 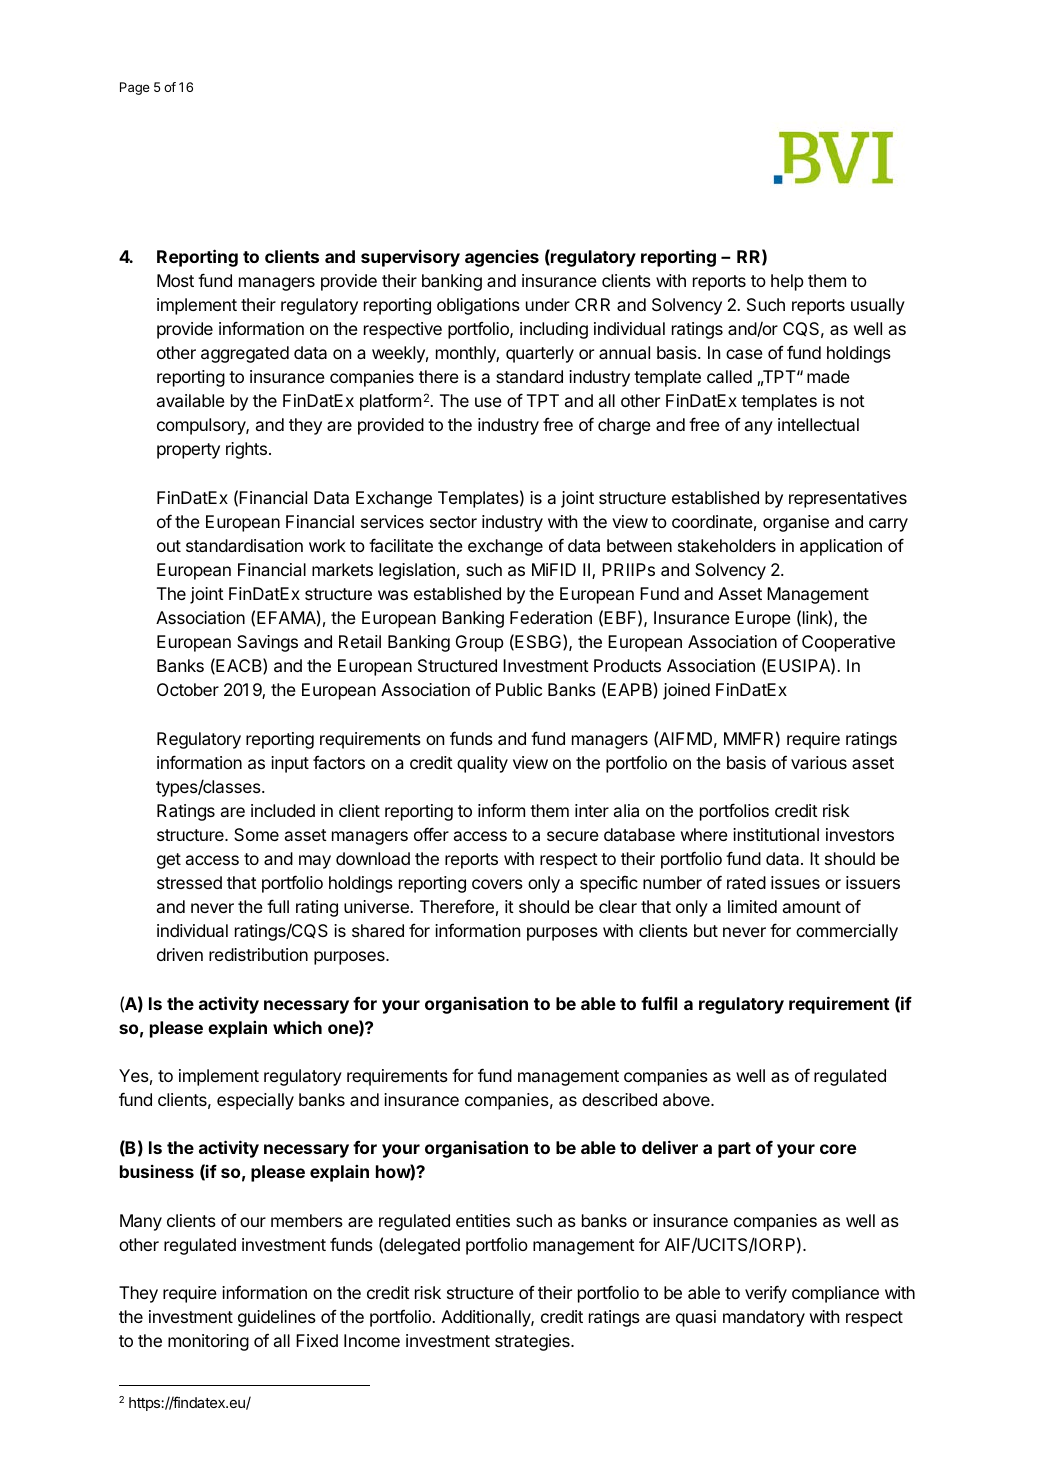 What do you see at coordinates (519, 689) in the screenshot?
I see `Public` at bounding box center [519, 689].
